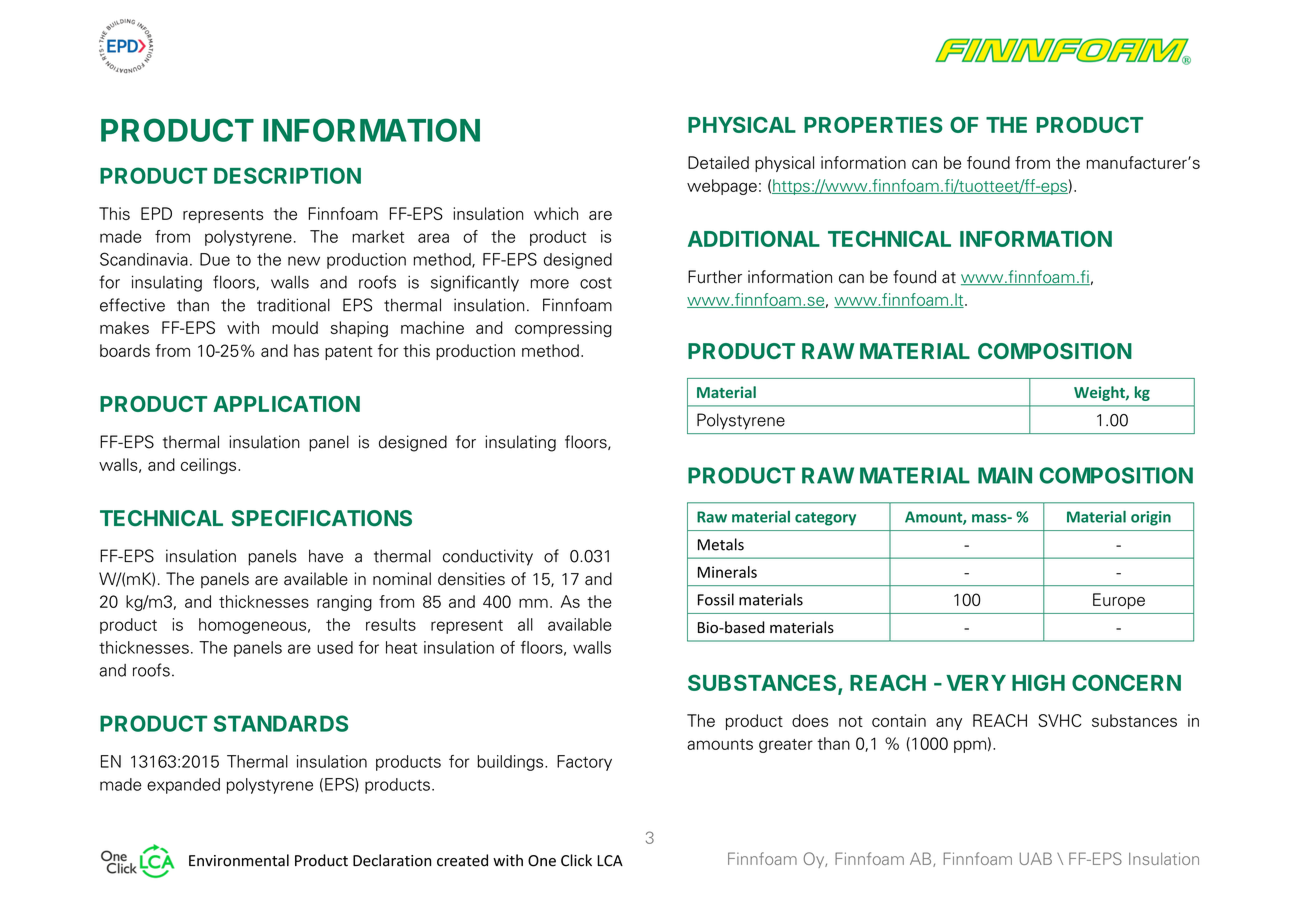 This screenshot has width=1308, height=924. What do you see at coordinates (239, 860) in the screenshot?
I see `Environmental` at bounding box center [239, 860].
